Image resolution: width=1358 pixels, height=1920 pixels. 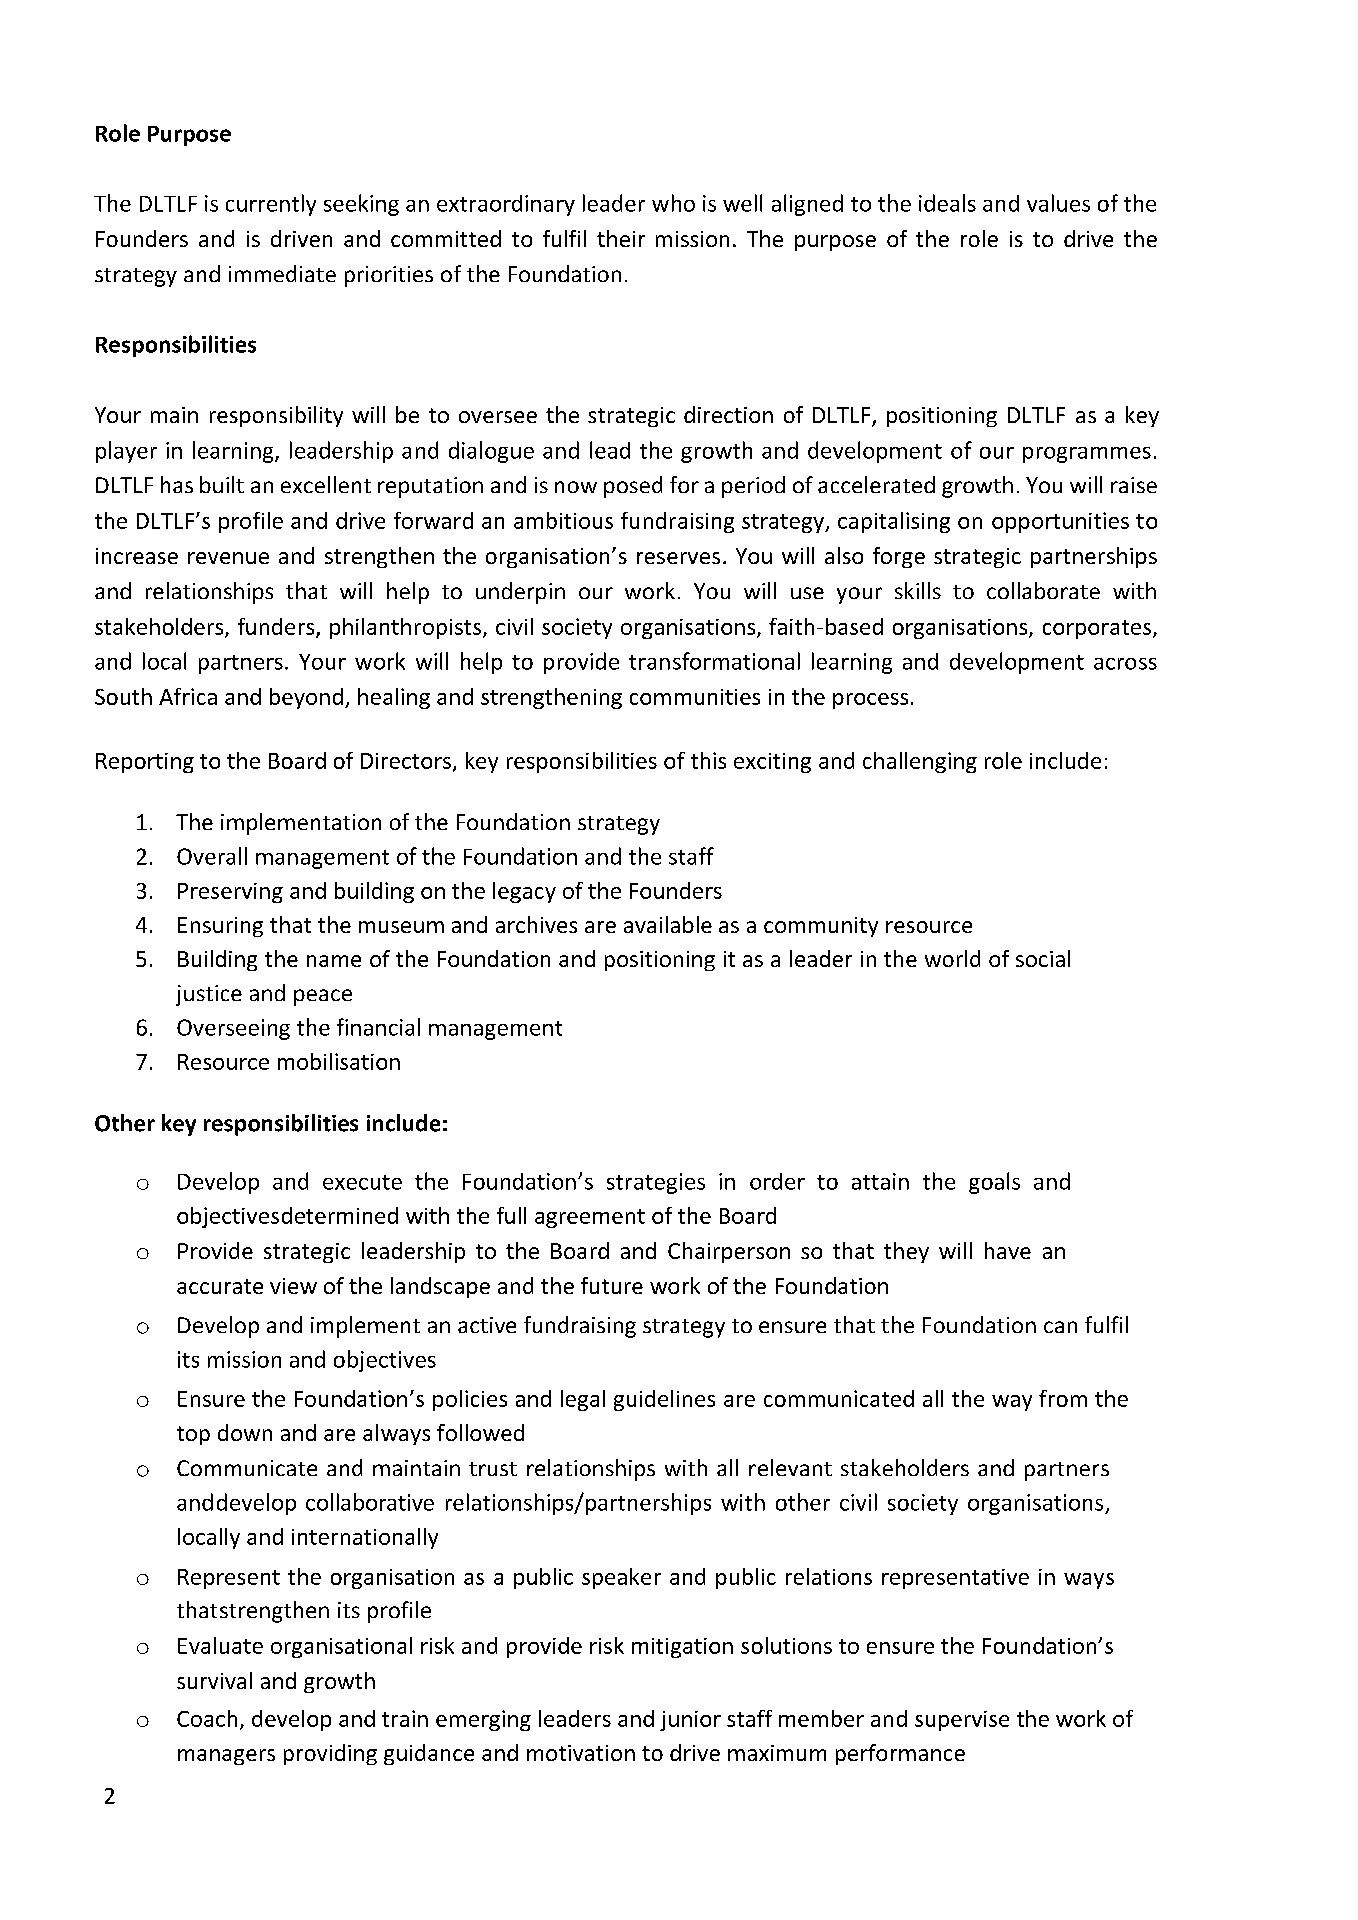 What do you see at coordinates (668, 924) in the screenshot?
I see `available` at bounding box center [668, 924].
